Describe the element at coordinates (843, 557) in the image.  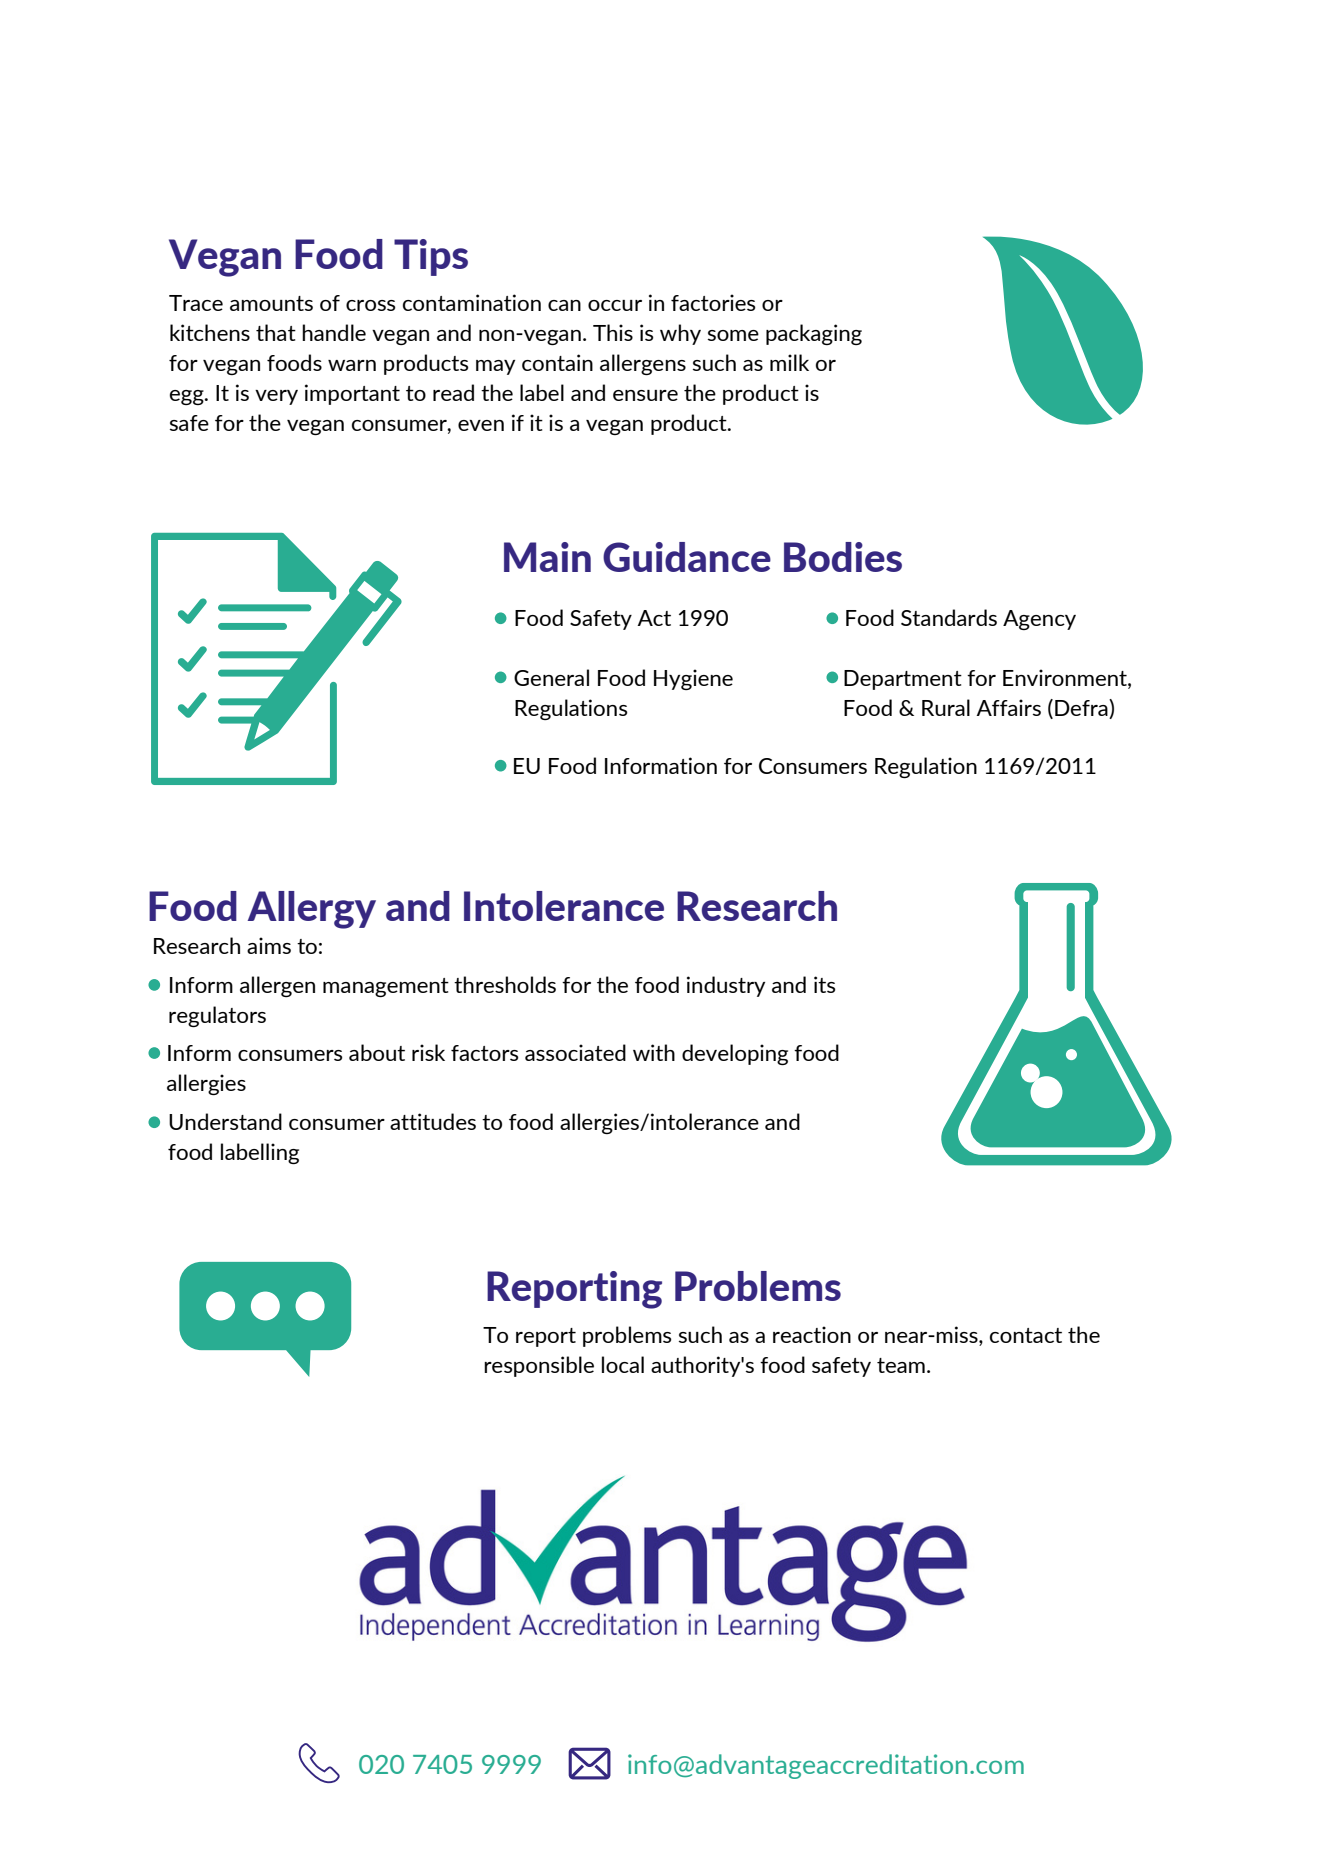
I see `Bodies` at that location.
